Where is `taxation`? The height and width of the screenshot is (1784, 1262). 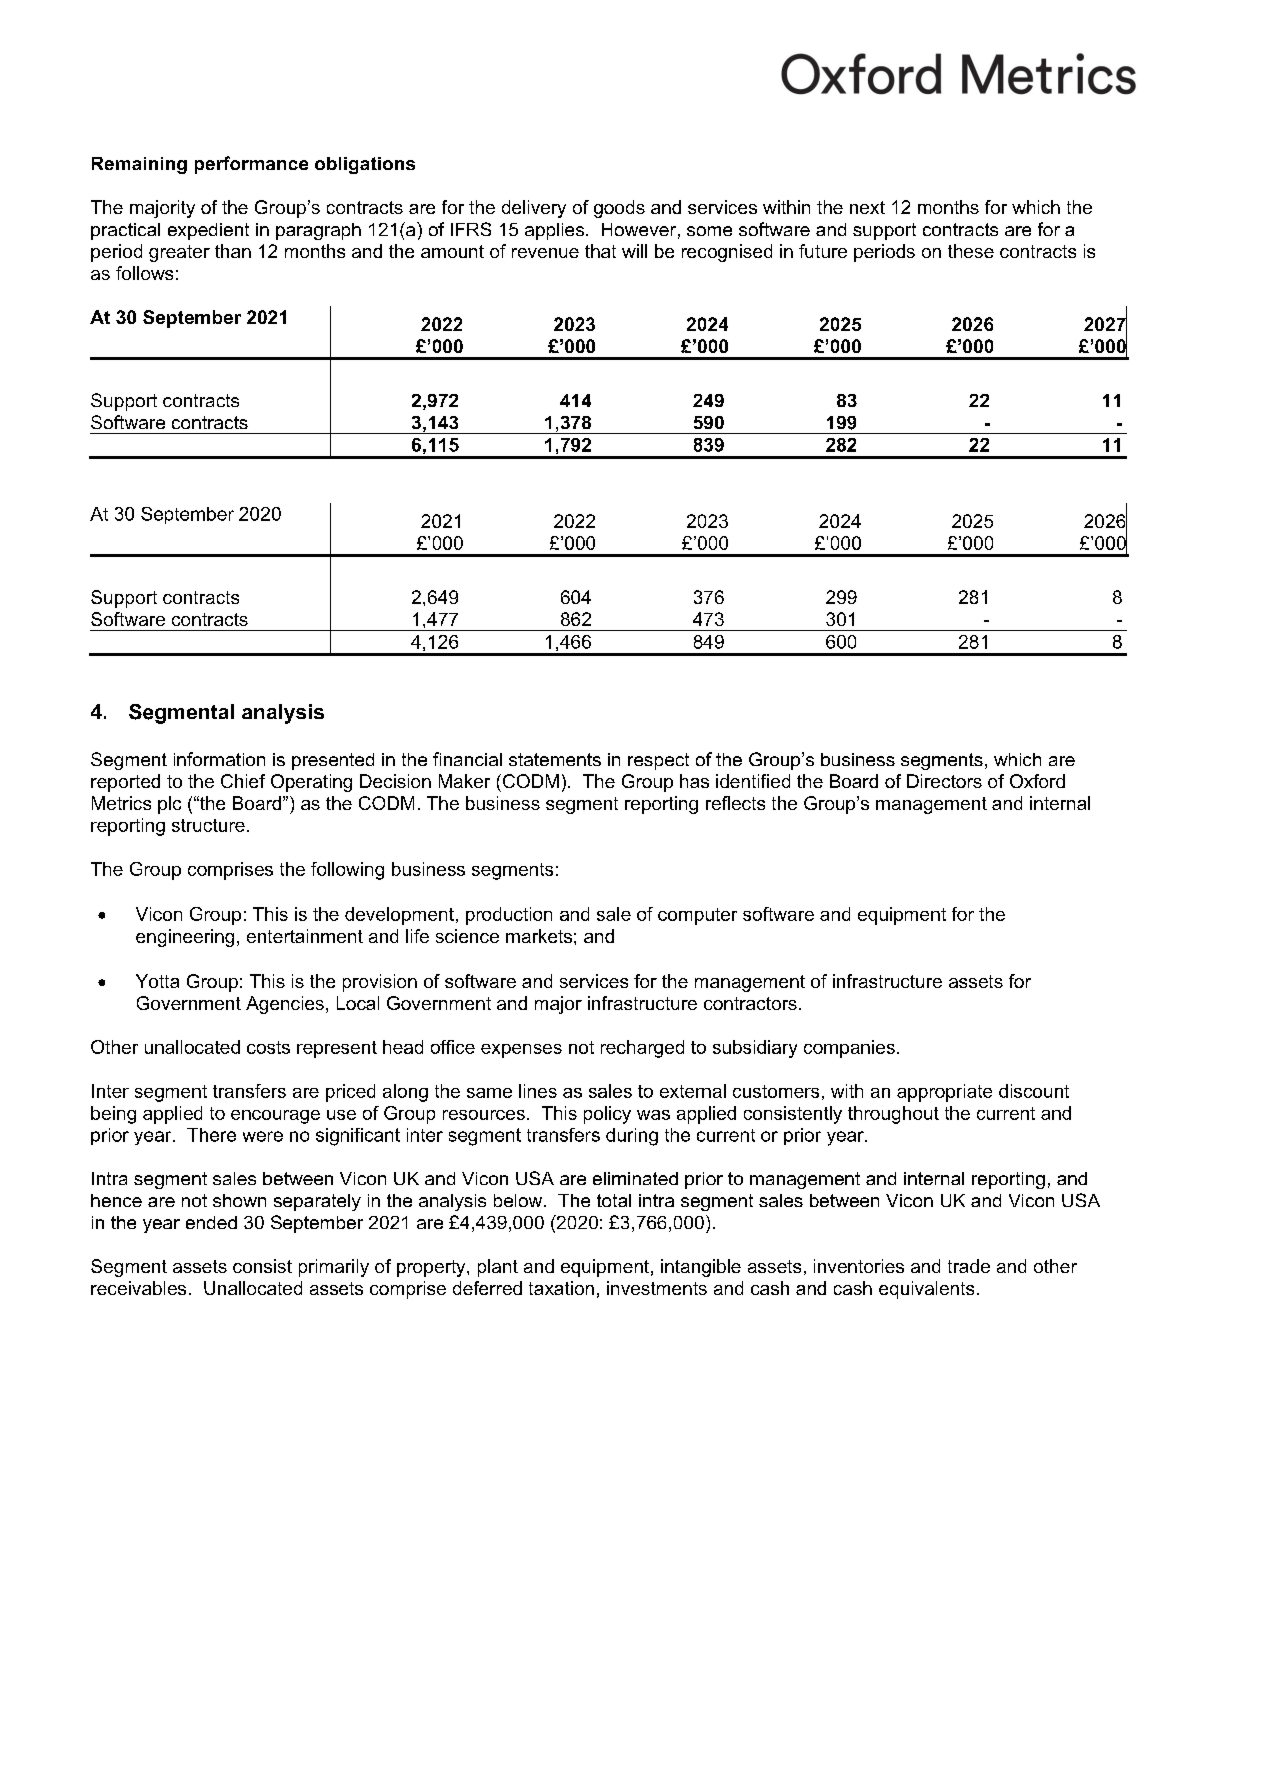
taxation is located at coordinates (561, 1288).
